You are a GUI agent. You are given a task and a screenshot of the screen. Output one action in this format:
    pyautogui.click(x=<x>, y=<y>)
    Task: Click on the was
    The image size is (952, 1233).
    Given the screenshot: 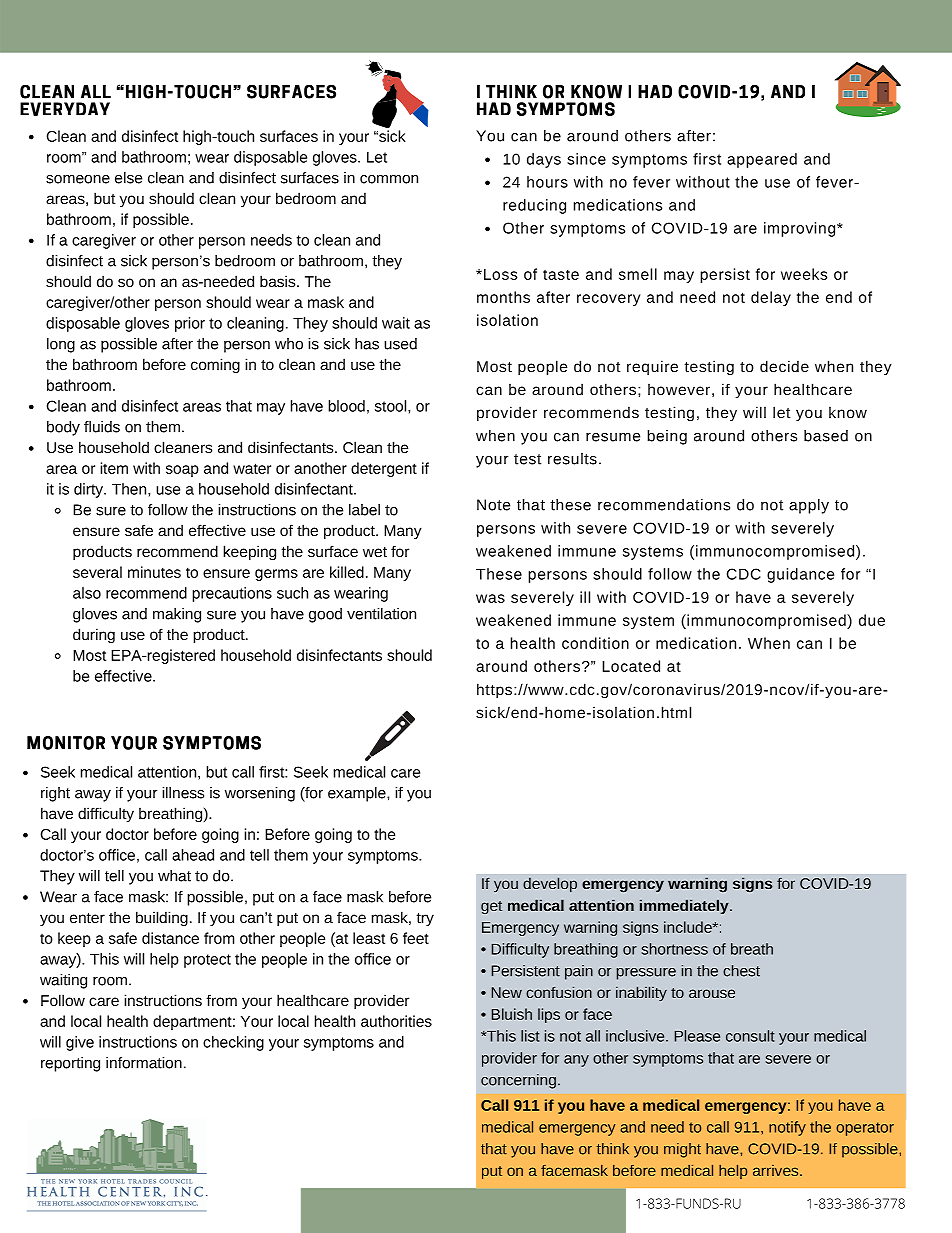 What is the action you would take?
    pyautogui.click(x=490, y=598)
